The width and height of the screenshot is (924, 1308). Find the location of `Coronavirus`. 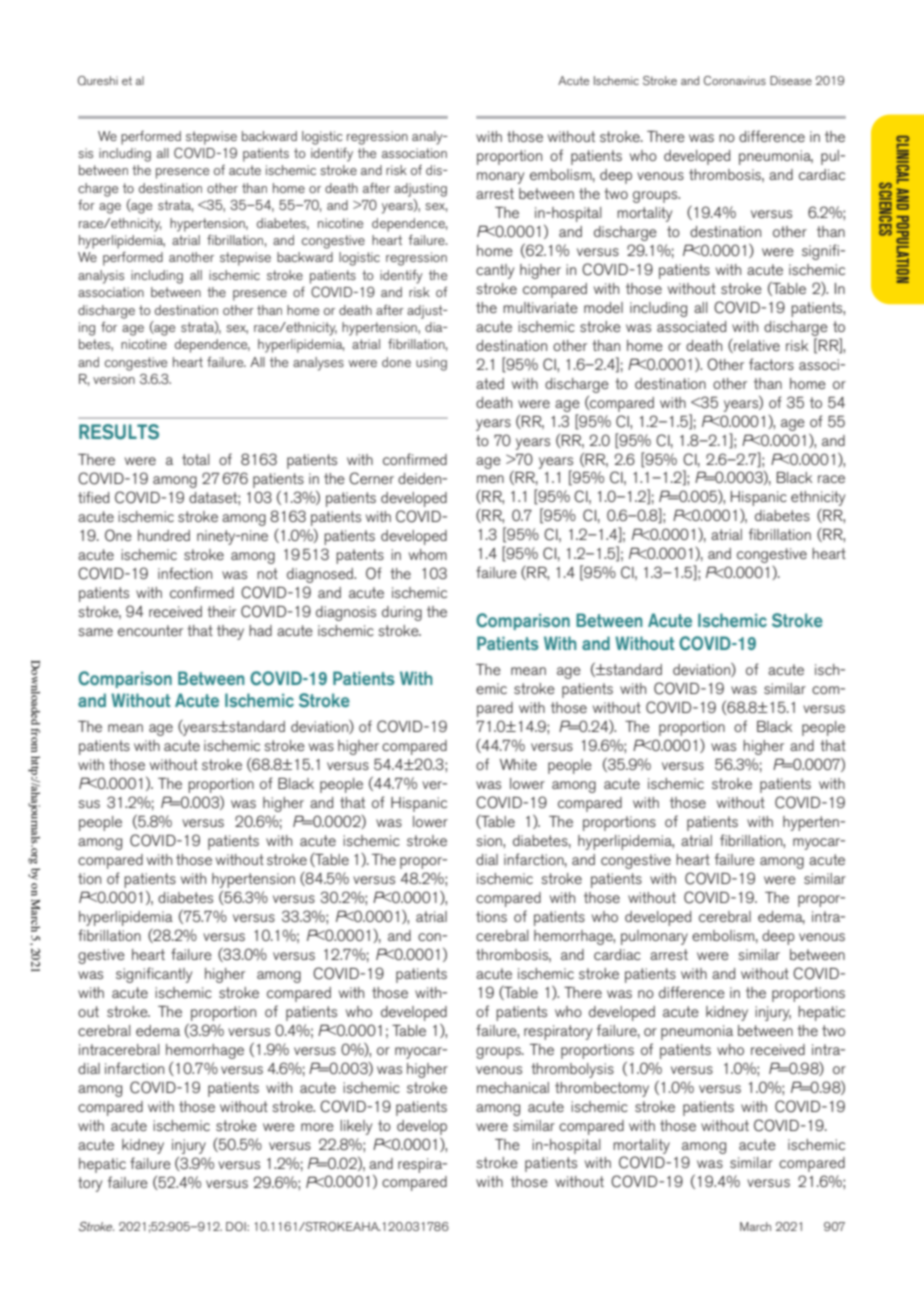

Coronavirus is located at coordinates (735, 81).
